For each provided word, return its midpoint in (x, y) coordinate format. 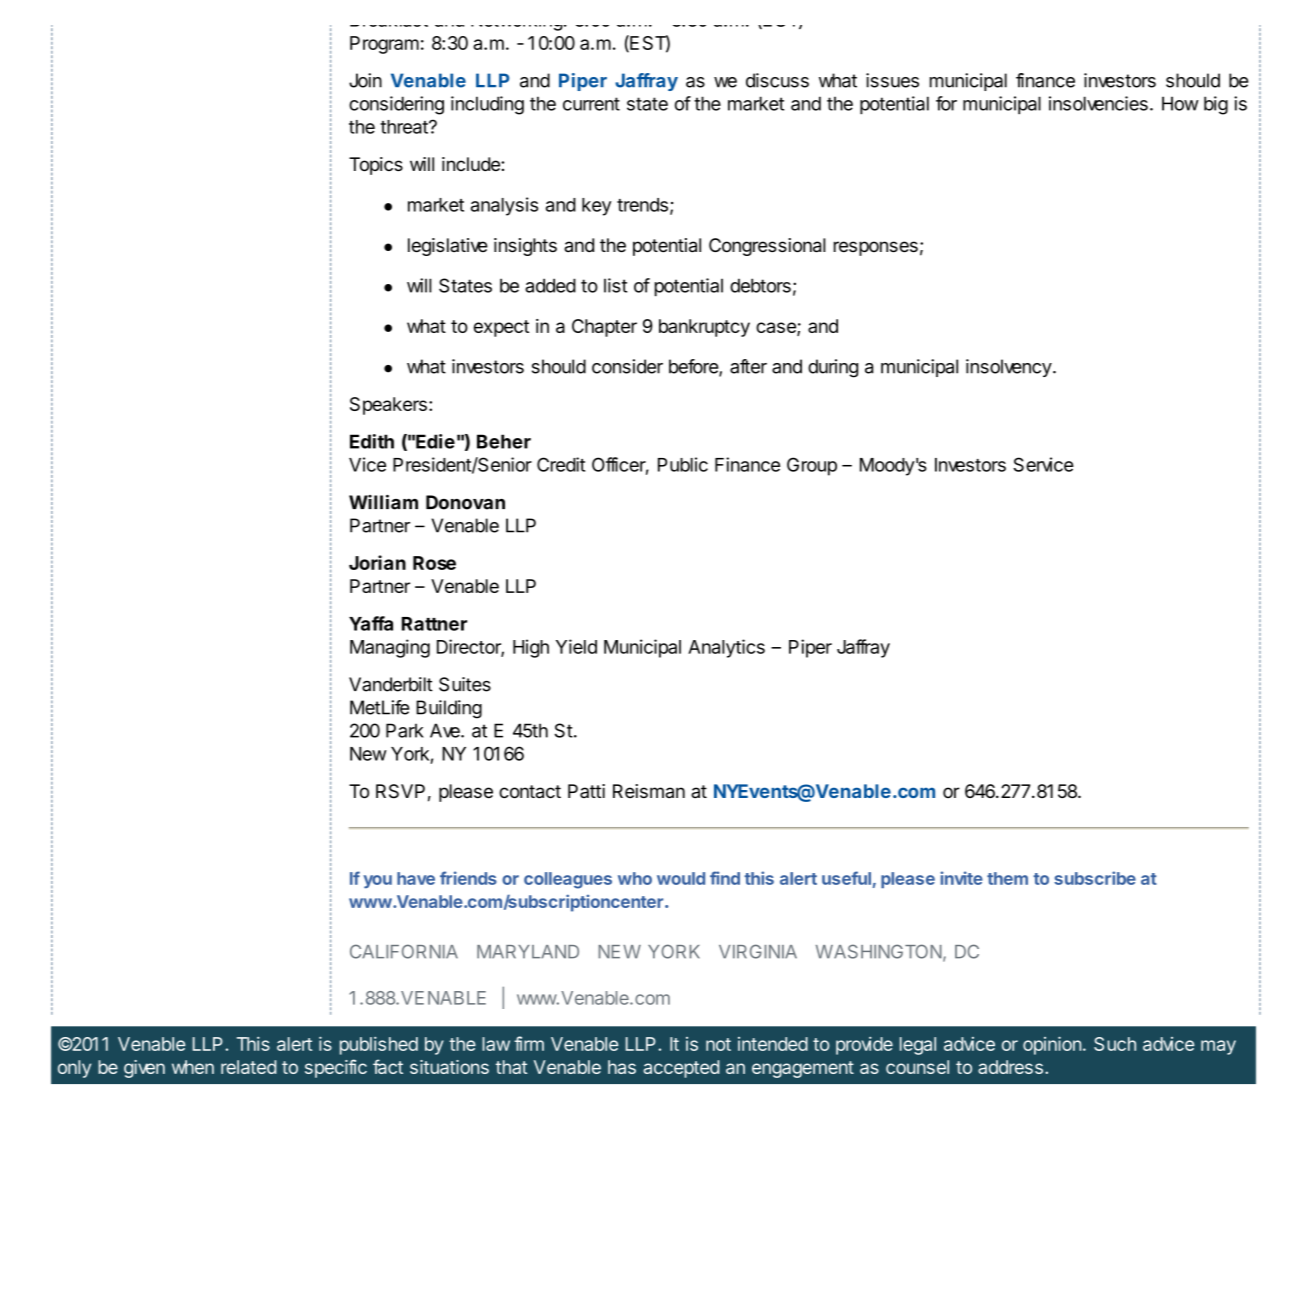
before (694, 367)
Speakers (388, 406)
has (622, 1067)
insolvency (1009, 368)
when (193, 1067)
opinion (1052, 1045)
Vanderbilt (391, 684)
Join (365, 80)
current (591, 104)
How (1180, 103)
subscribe (1095, 878)
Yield (576, 646)
